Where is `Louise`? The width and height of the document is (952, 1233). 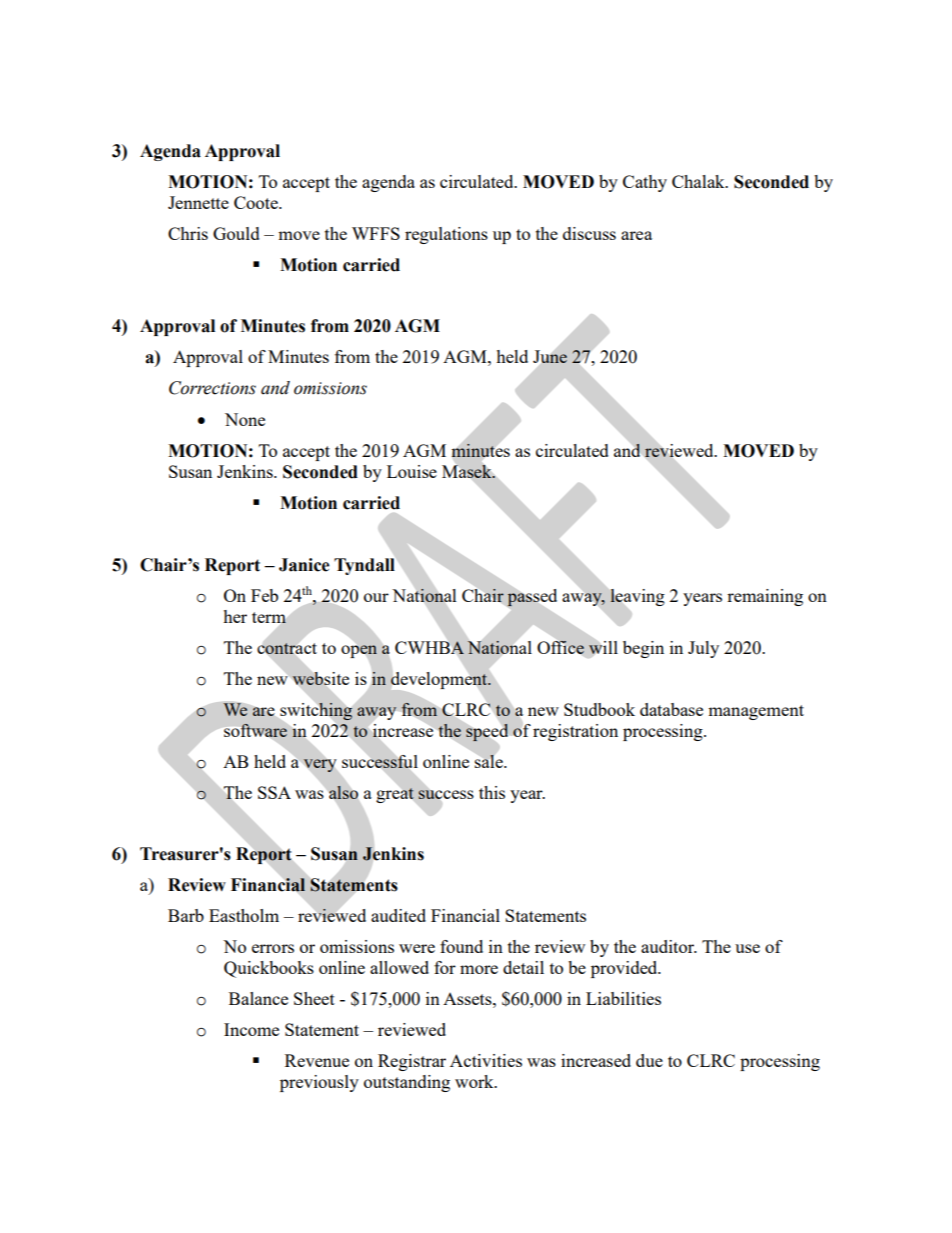
Louise is located at coordinates (412, 471).
